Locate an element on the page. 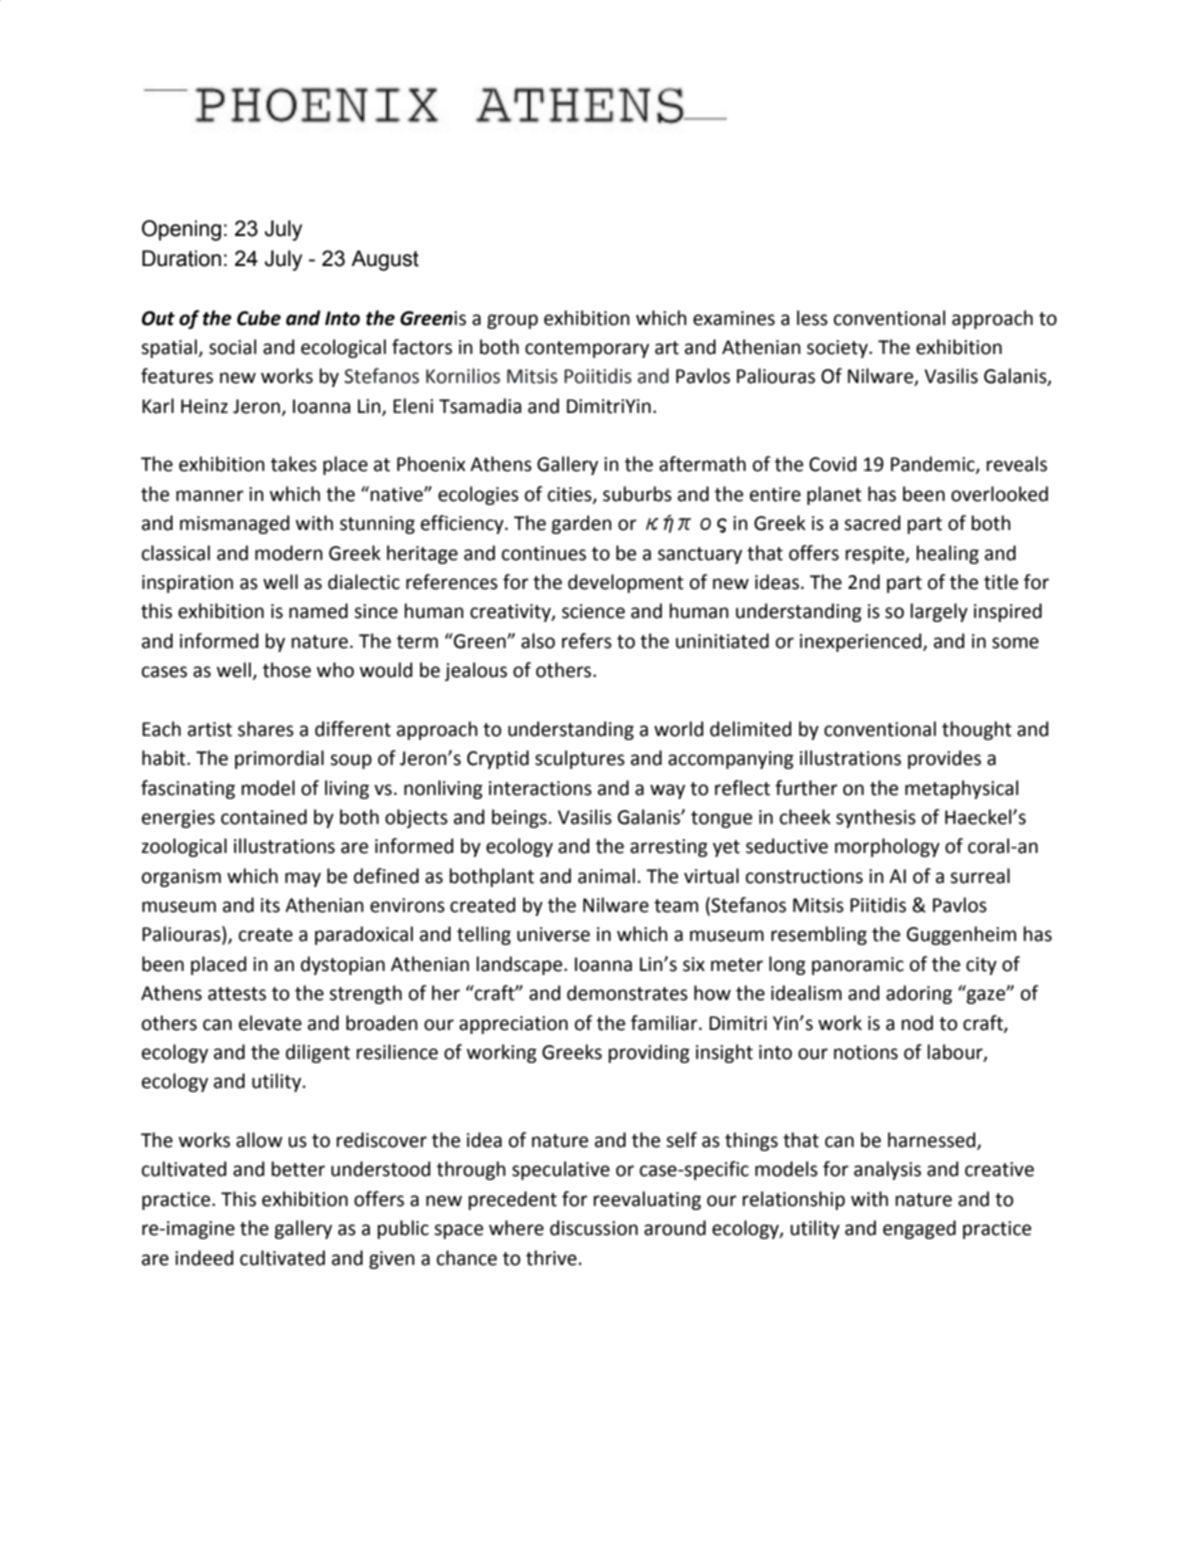 The image size is (1199, 1551). engaged is located at coordinates (919, 1229).
